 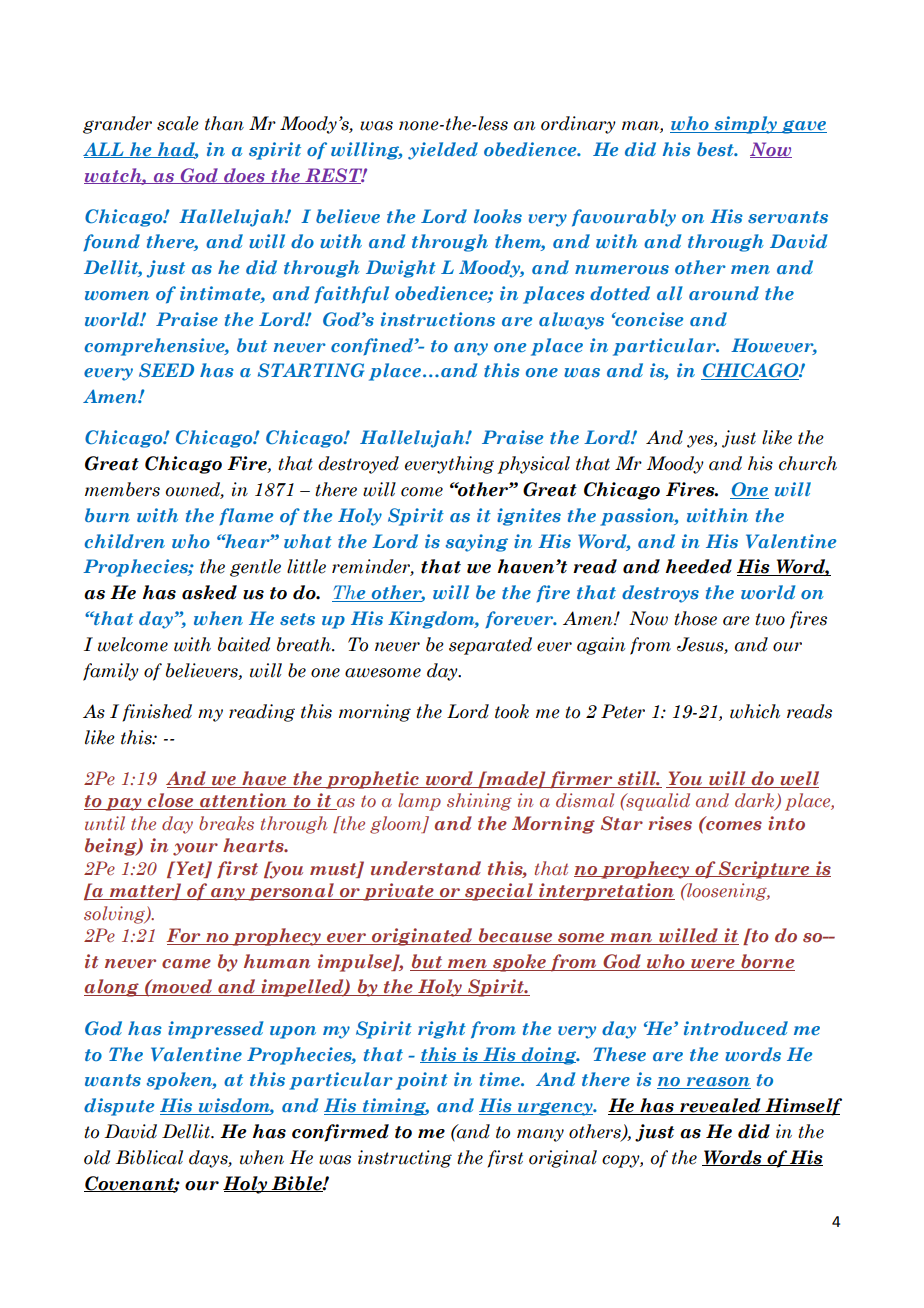 I want to click on instructions, so click(x=438, y=319).
